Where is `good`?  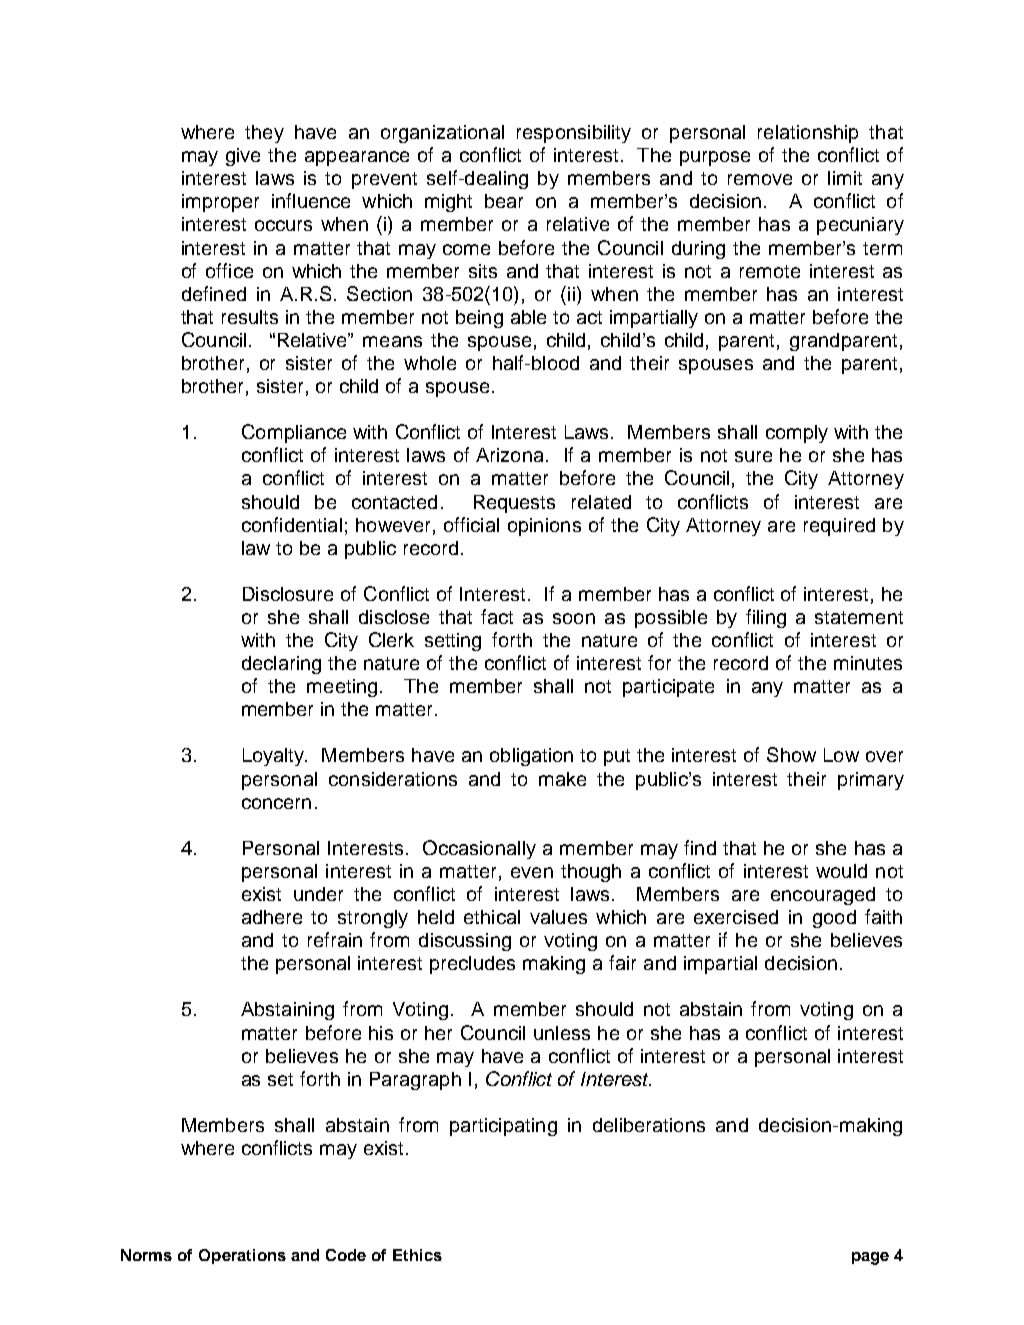 good is located at coordinates (834, 919).
